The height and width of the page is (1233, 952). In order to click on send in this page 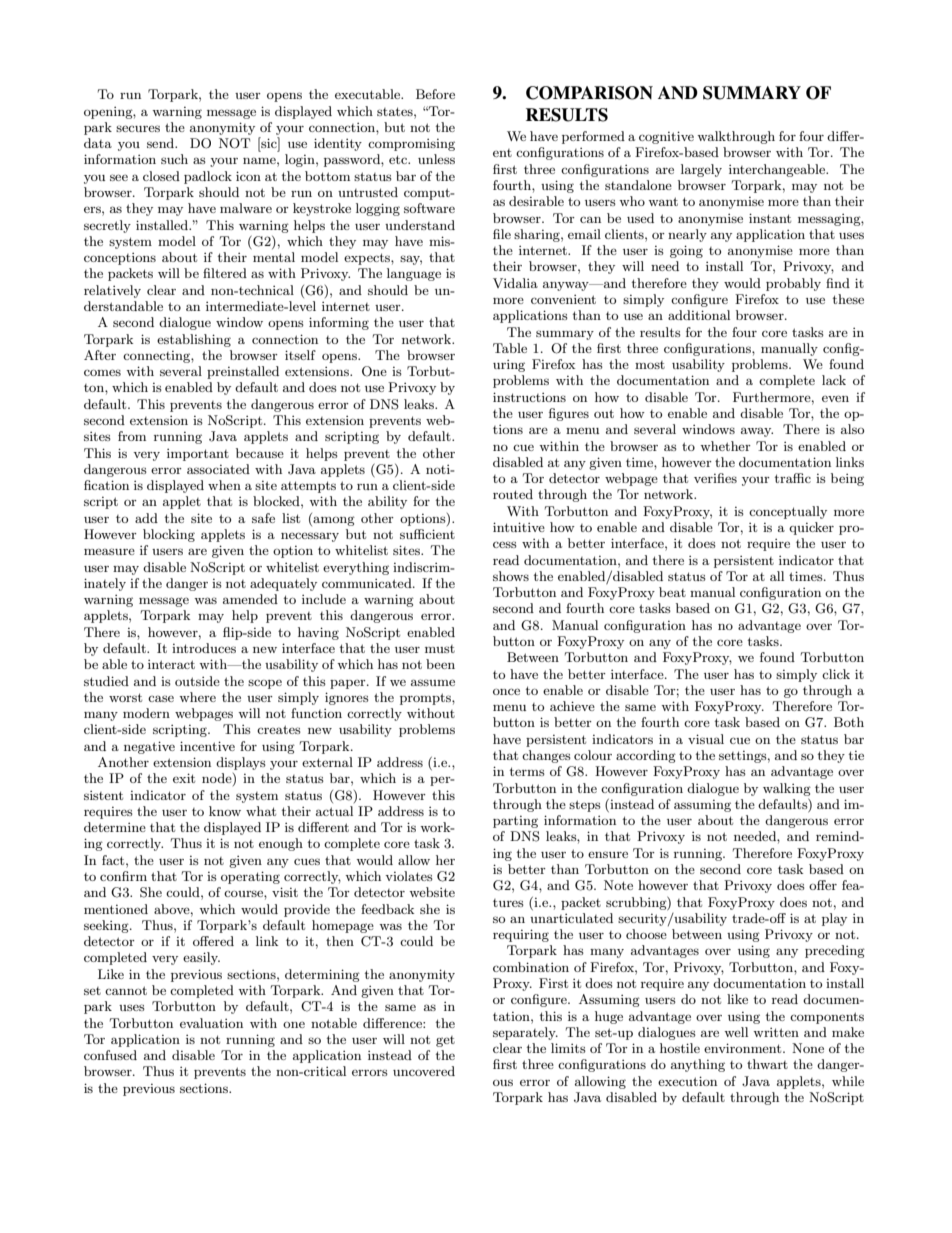, I will do `click(162, 143)`.
